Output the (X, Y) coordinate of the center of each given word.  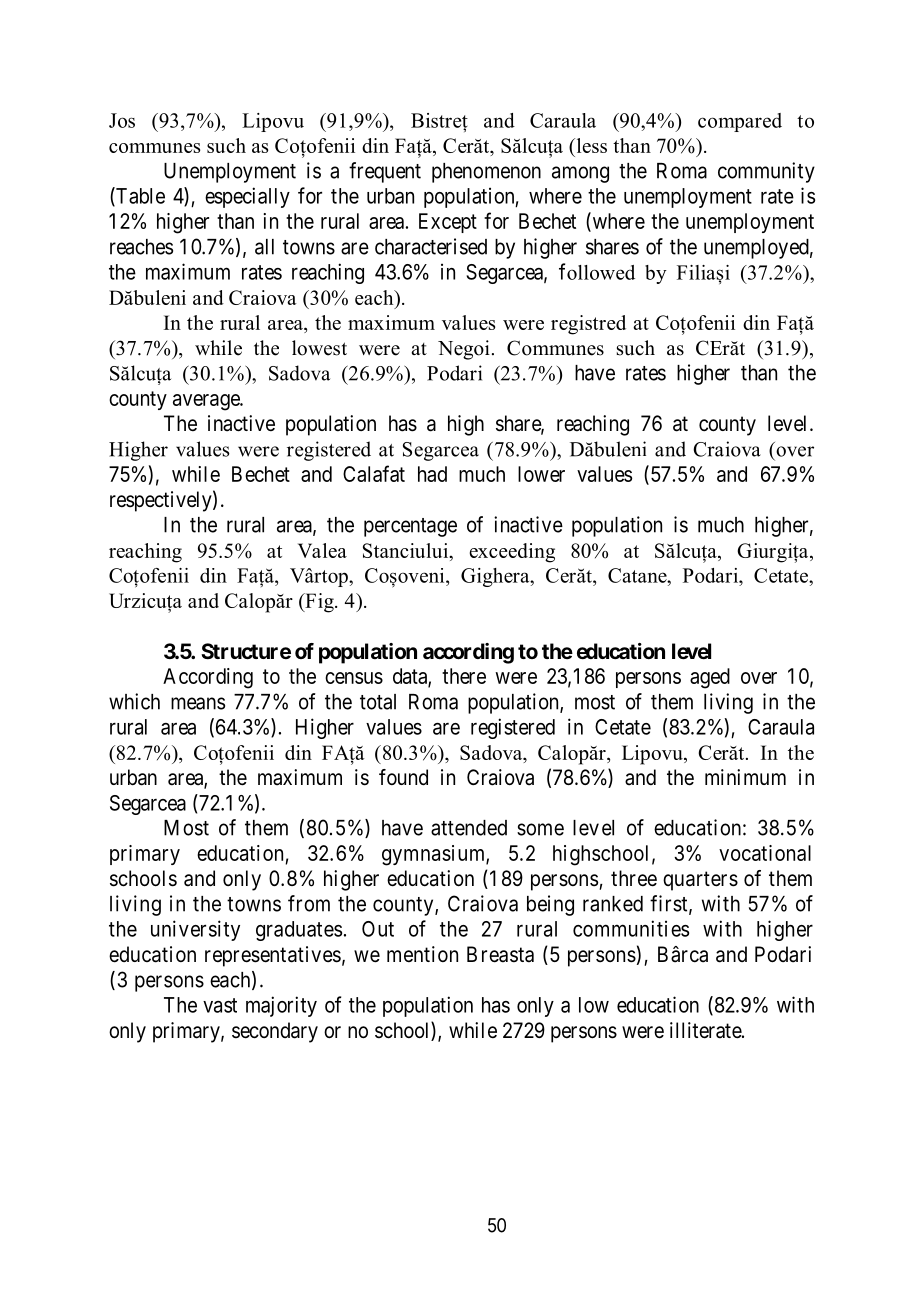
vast (220, 1005)
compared (740, 122)
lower (541, 474)
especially (247, 197)
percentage (410, 527)
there (464, 676)
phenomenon (486, 173)
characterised (431, 246)
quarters (700, 881)
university (195, 930)
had (432, 474)
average (207, 402)
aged (710, 678)
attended (469, 828)
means (198, 703)
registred (588, 325)
